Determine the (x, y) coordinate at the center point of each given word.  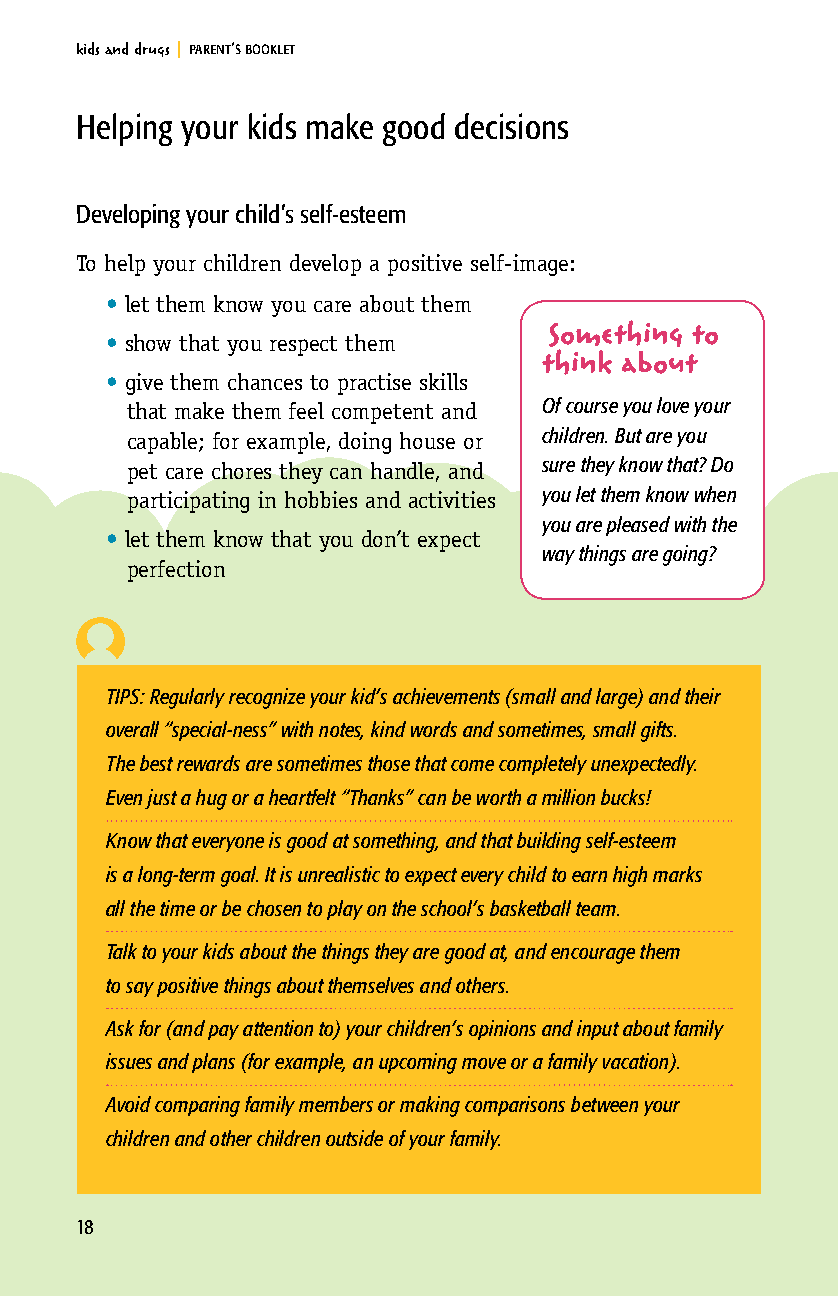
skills (443, 381)
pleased (638, 526)
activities (452, 499)
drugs (152, 49)
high (630, 876)
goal (239, 876)
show (148, 342)
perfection (176, 571)
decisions (511, 126)
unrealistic (339, 874)
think (577, 362)
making (430, 1106)
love (673, 405)
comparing (197, 1106)
